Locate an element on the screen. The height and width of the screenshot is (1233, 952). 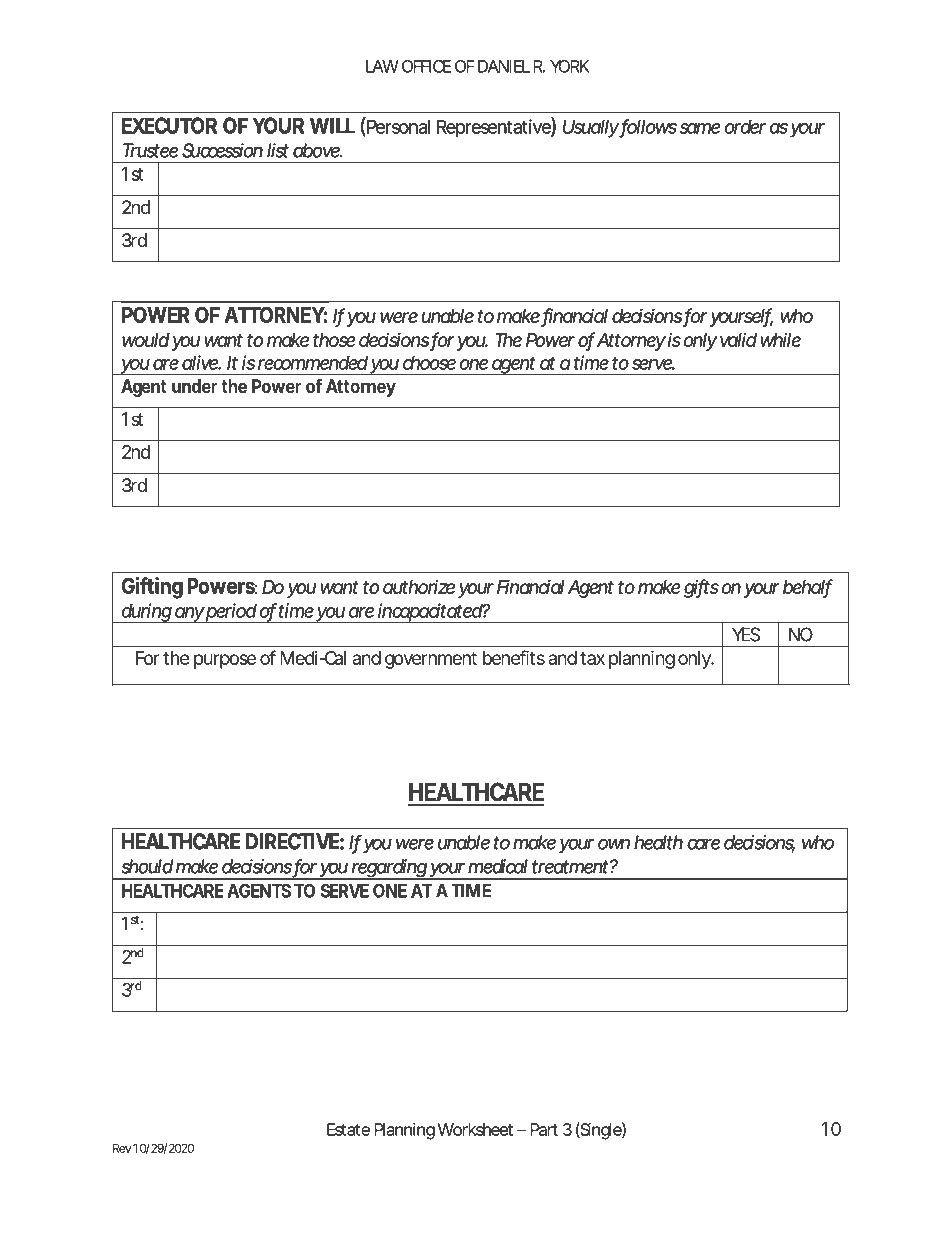
EXECUTOR is located at coordinates (169, 125).
